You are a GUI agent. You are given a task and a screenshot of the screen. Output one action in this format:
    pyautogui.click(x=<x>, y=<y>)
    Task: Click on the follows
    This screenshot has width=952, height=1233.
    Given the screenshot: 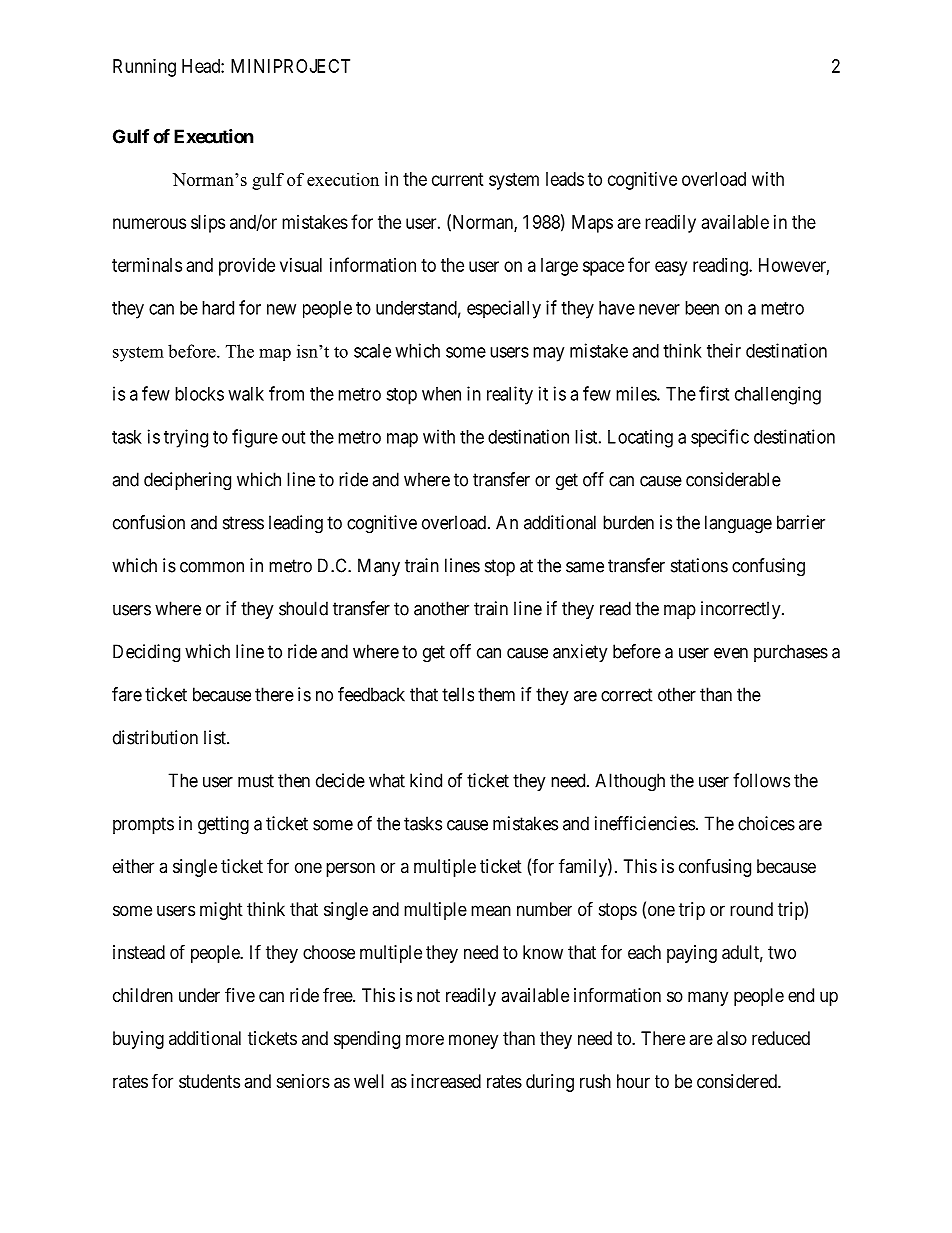 What is the action you would take?
    pyautogui.click(x=761, y=780)
